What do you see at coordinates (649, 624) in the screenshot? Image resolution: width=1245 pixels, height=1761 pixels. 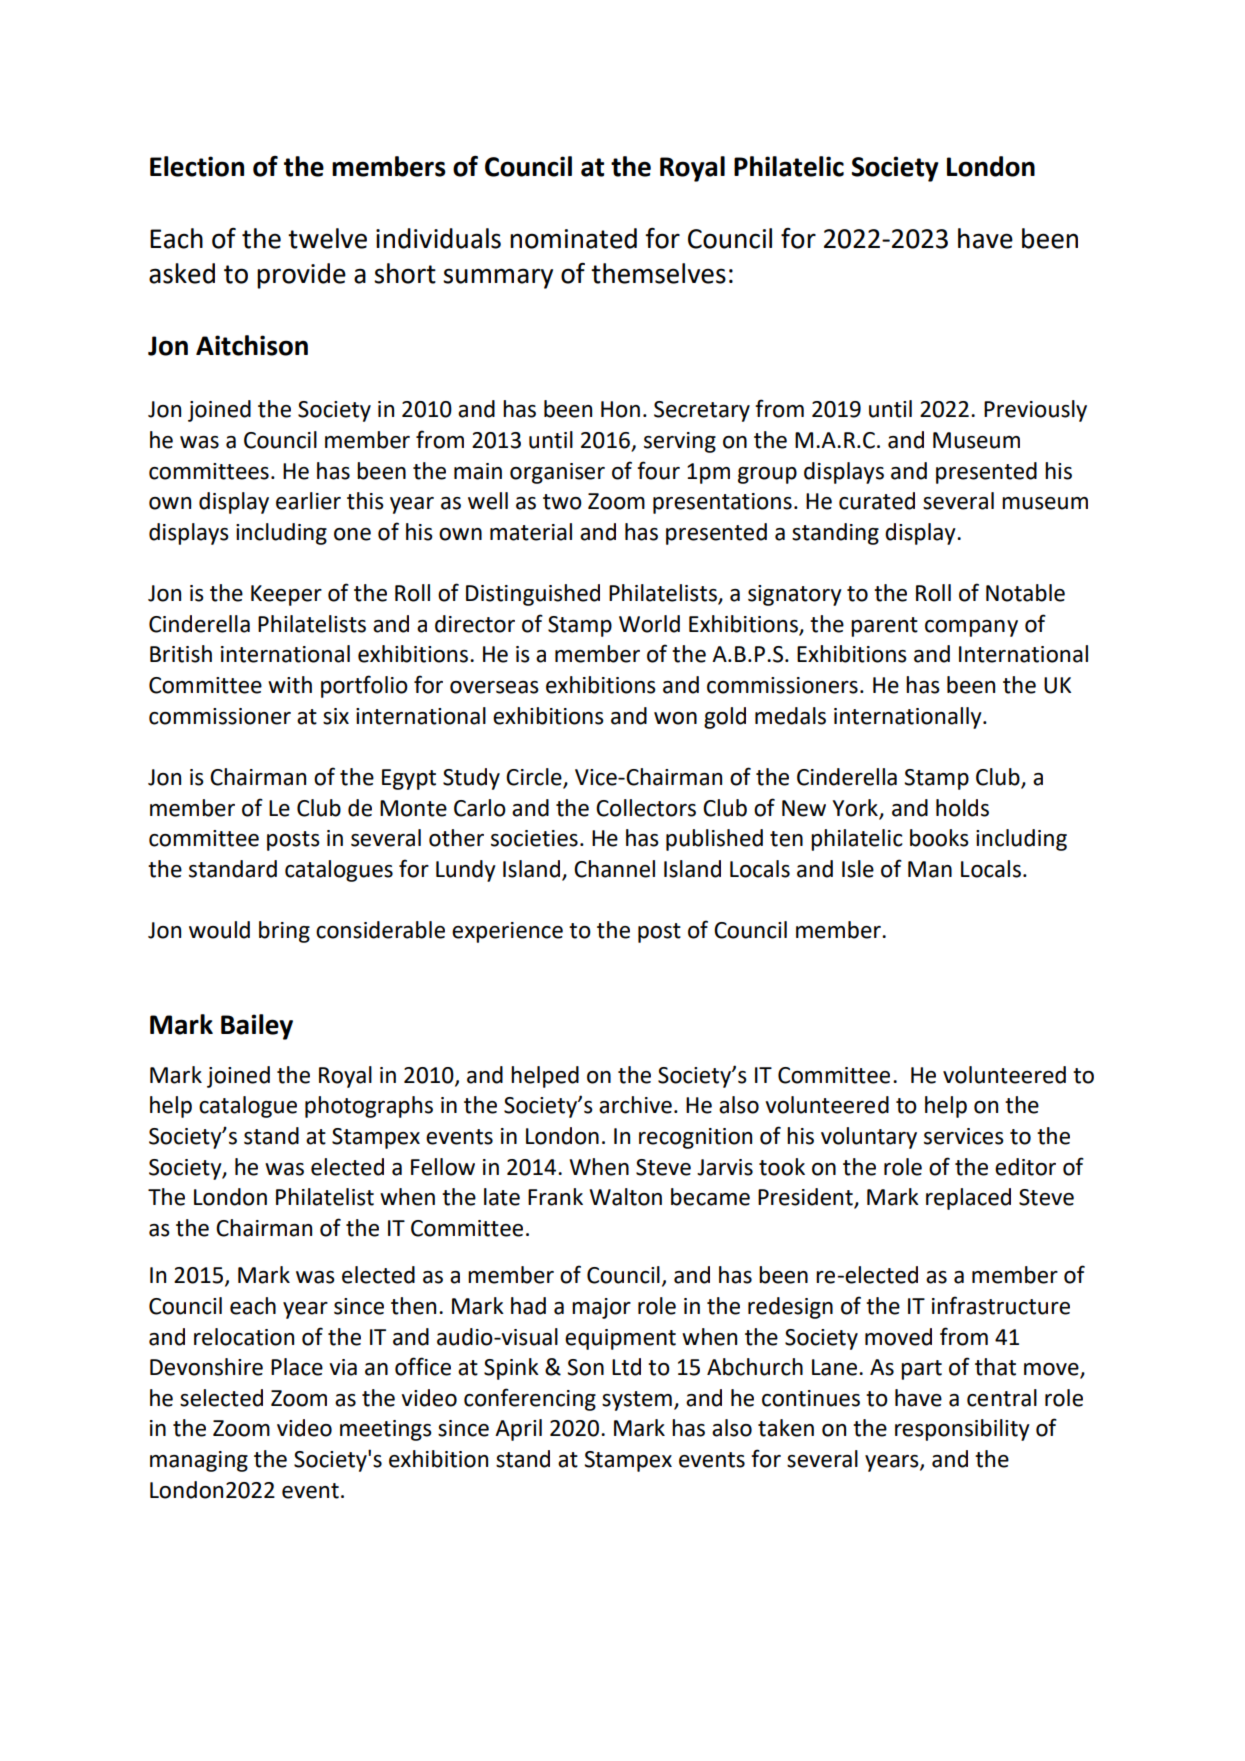 I see `World` at bounding box center [649, 624].
